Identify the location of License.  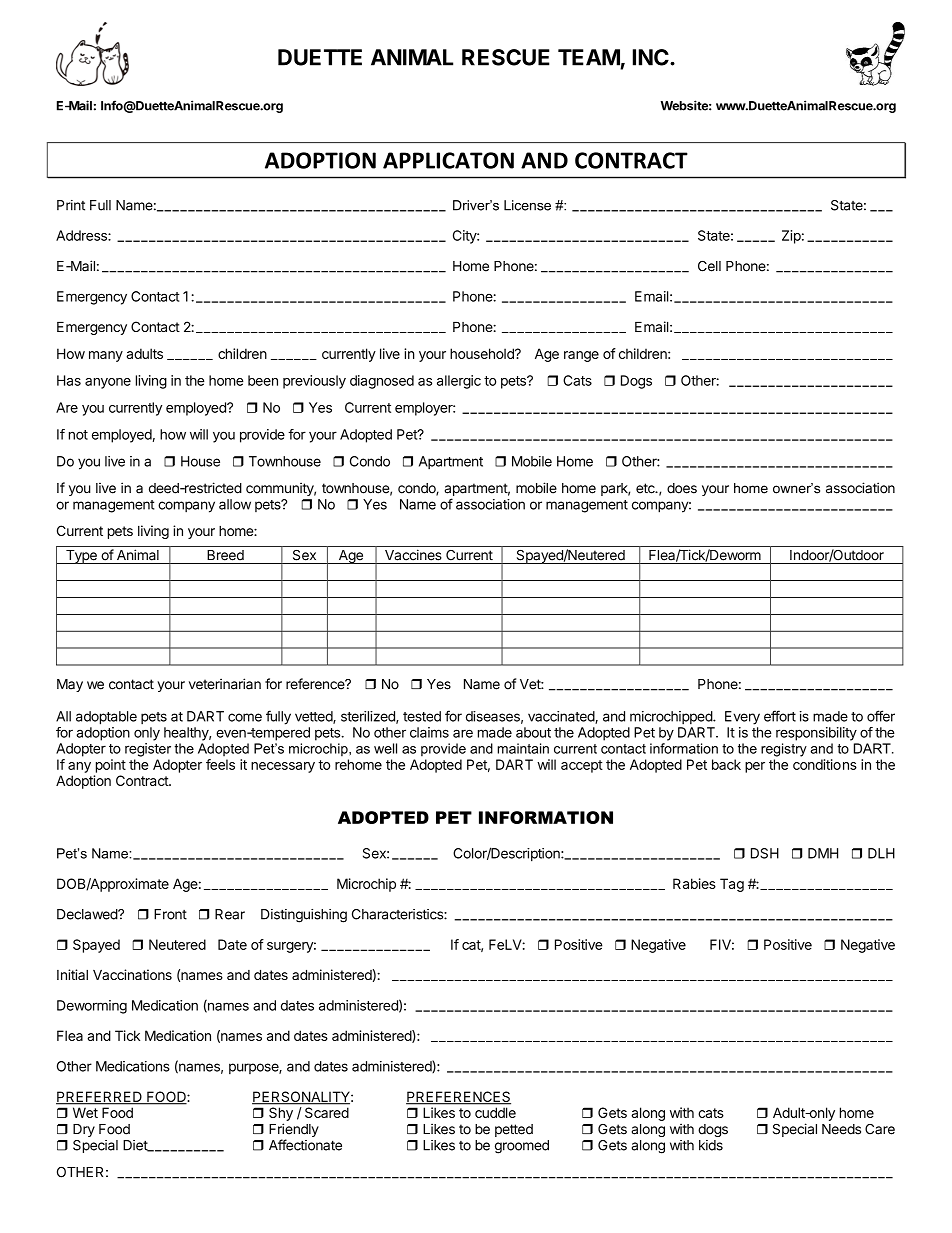
(527, 205).
